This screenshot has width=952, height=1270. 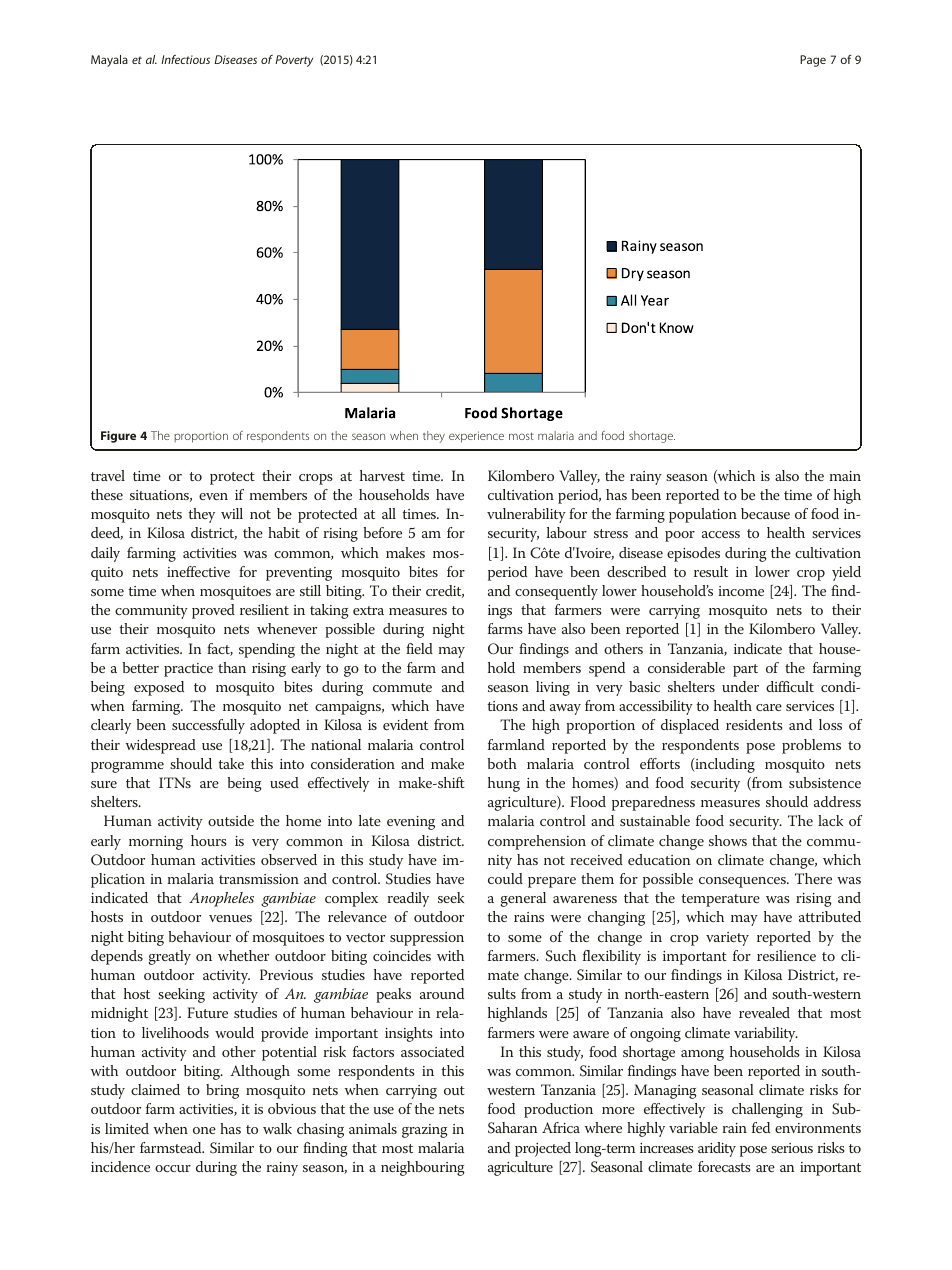 I want to click on field, so click(x=419, y=648).
